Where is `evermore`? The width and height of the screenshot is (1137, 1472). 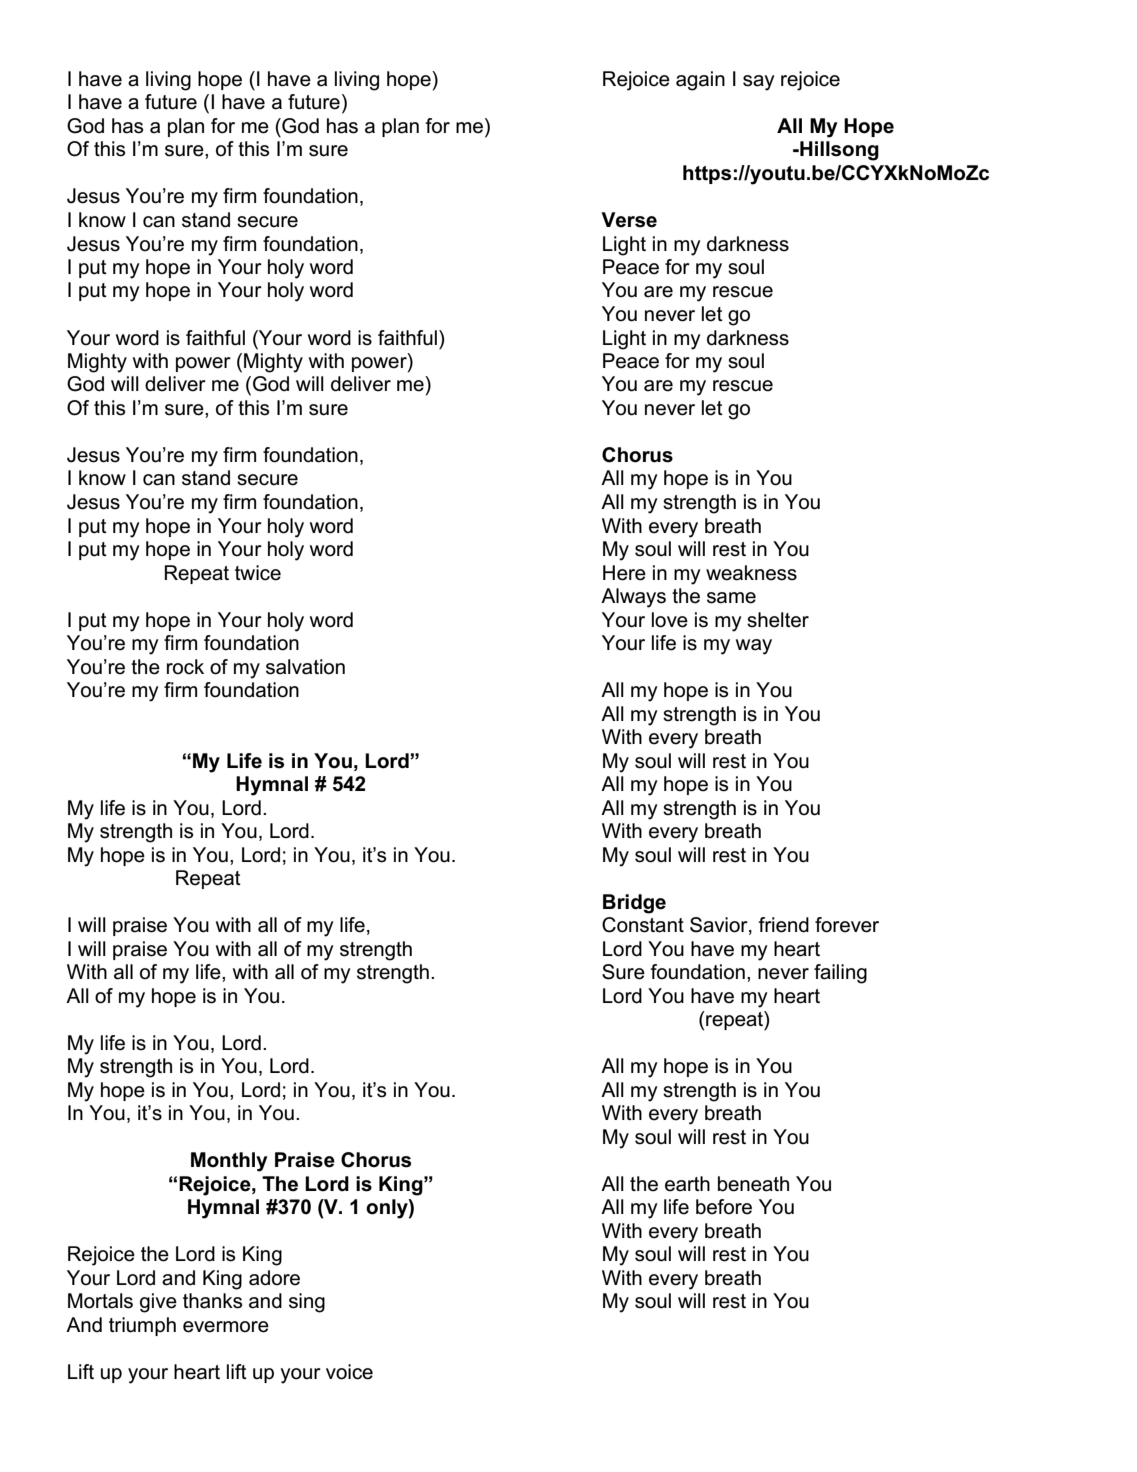
evermore is located at coordinates (226, 1327).
